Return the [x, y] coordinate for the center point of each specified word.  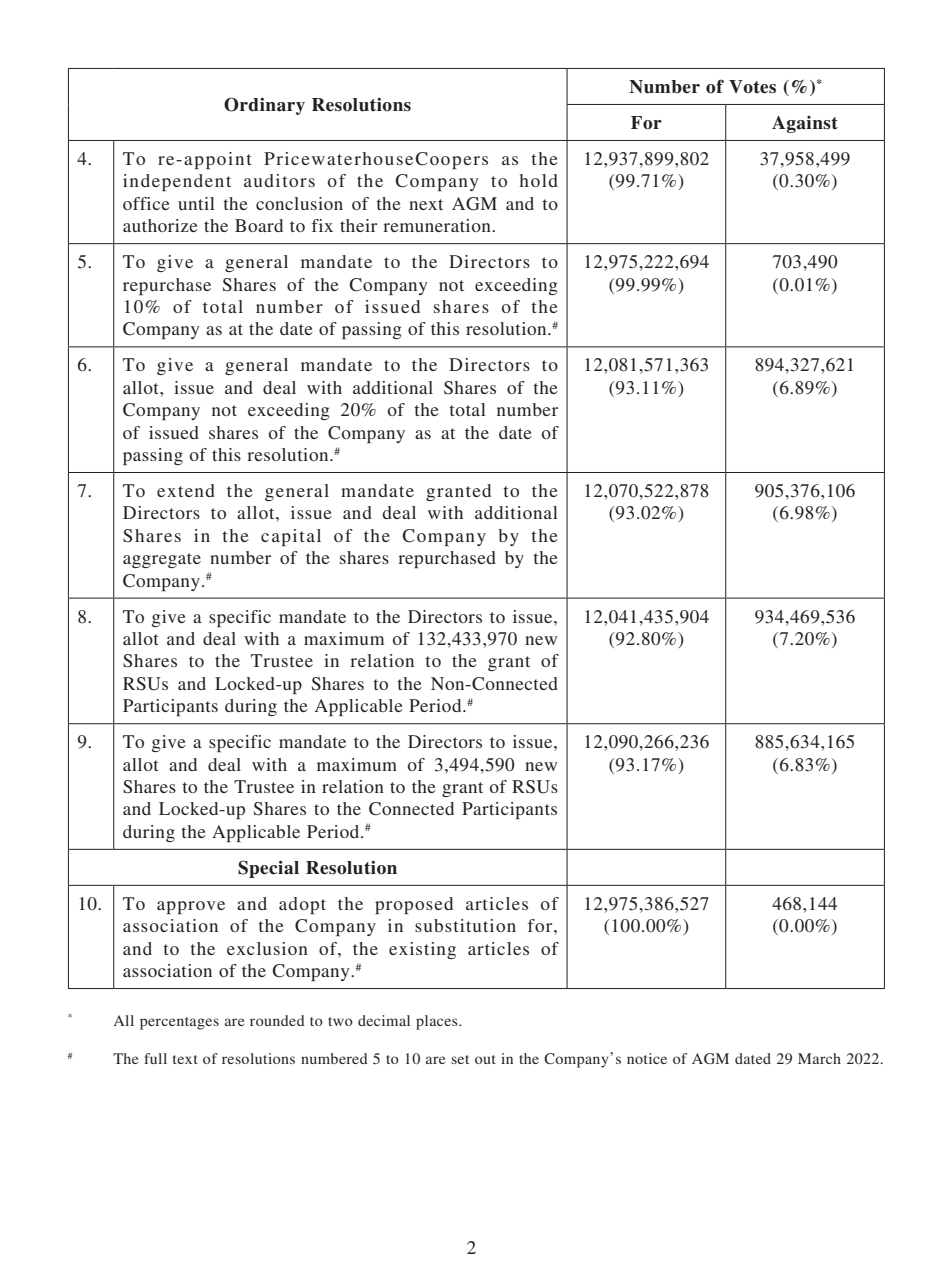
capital [291, 537]
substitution [465, 925]
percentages [179, 1023]
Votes [752, 87]
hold [539, 180]
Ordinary [264, 106]
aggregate [162, 560]
